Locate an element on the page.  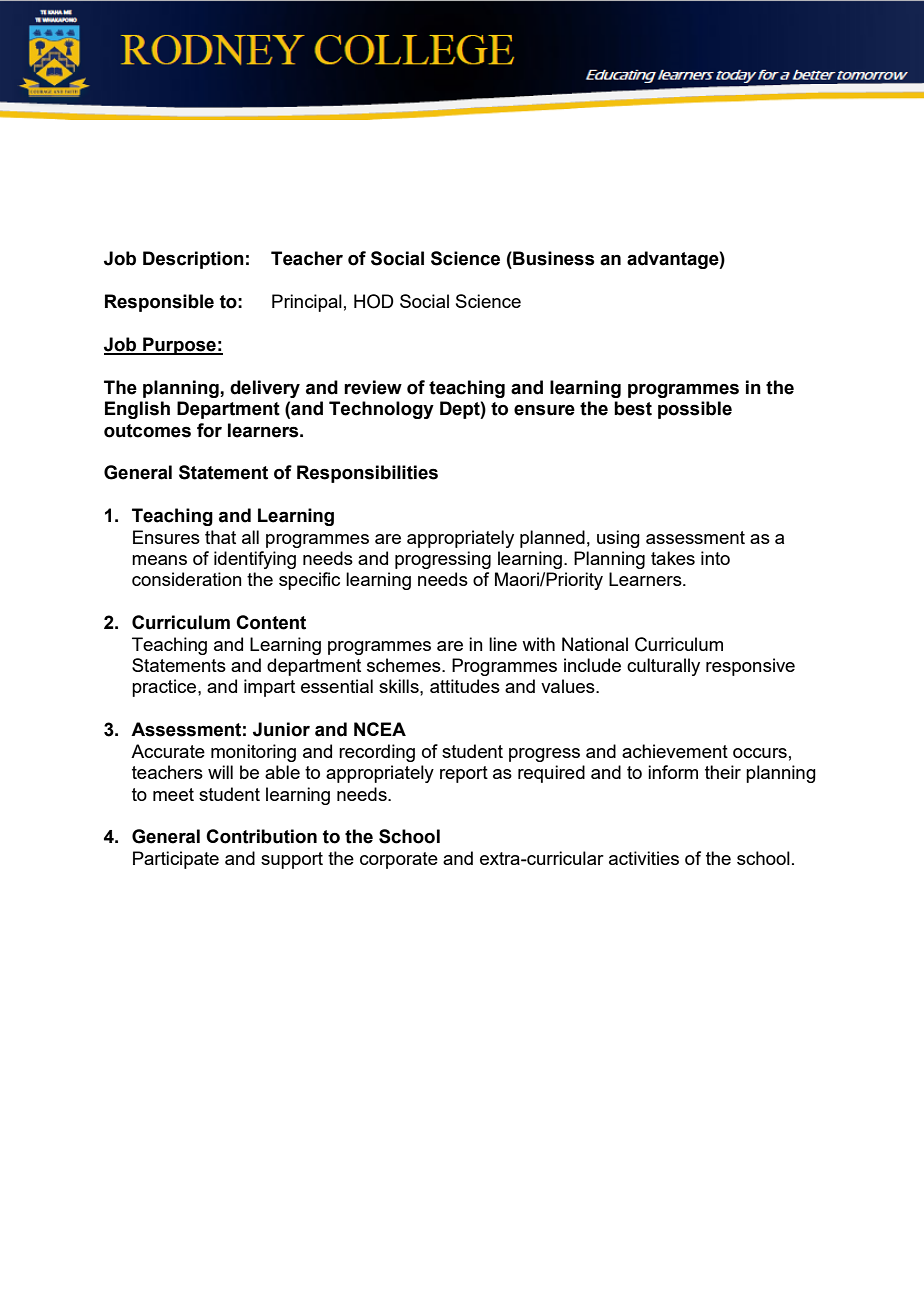
Description is located at coordinates (193, 260).
